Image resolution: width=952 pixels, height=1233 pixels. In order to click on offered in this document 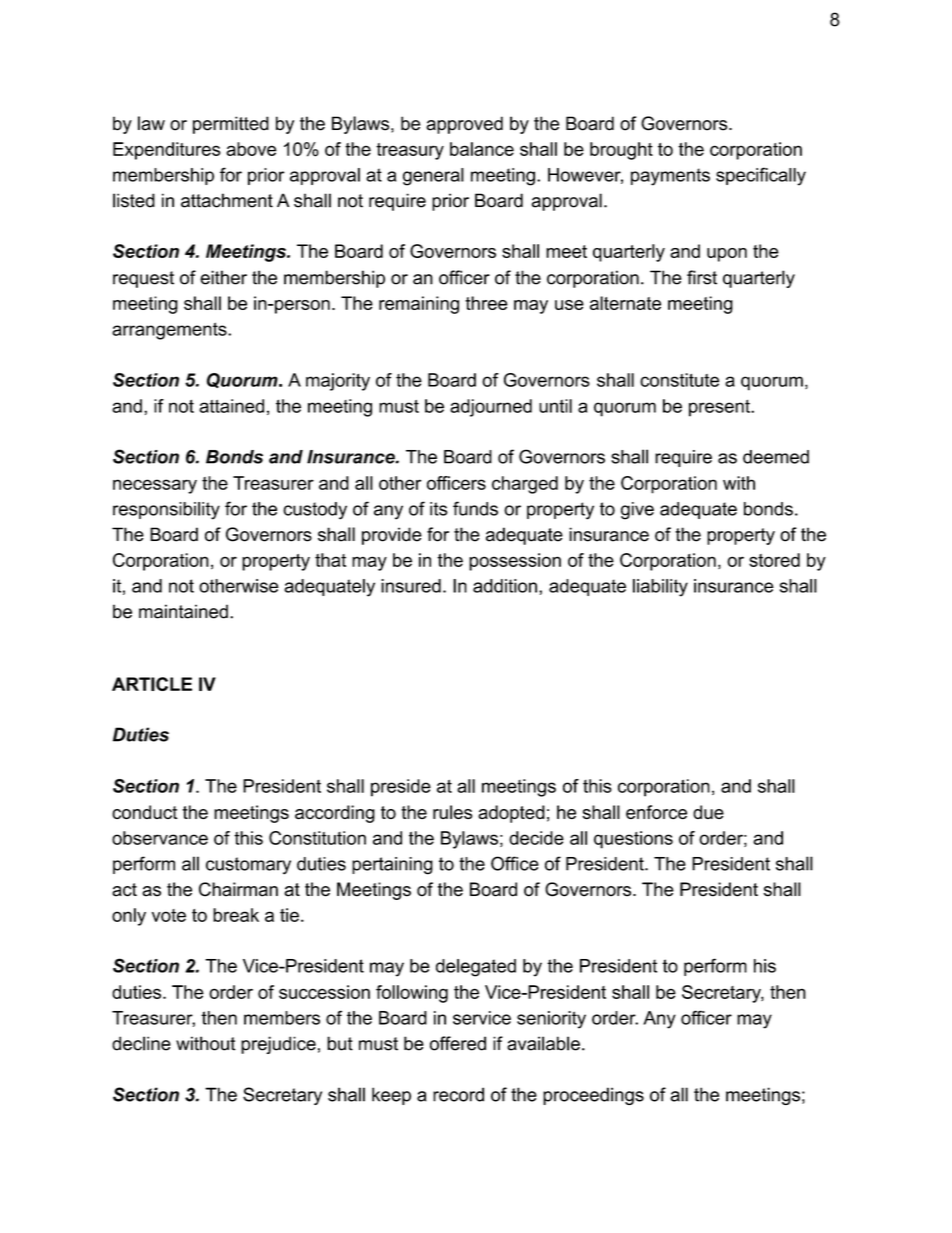, I will do `click(458, 1043)`.
